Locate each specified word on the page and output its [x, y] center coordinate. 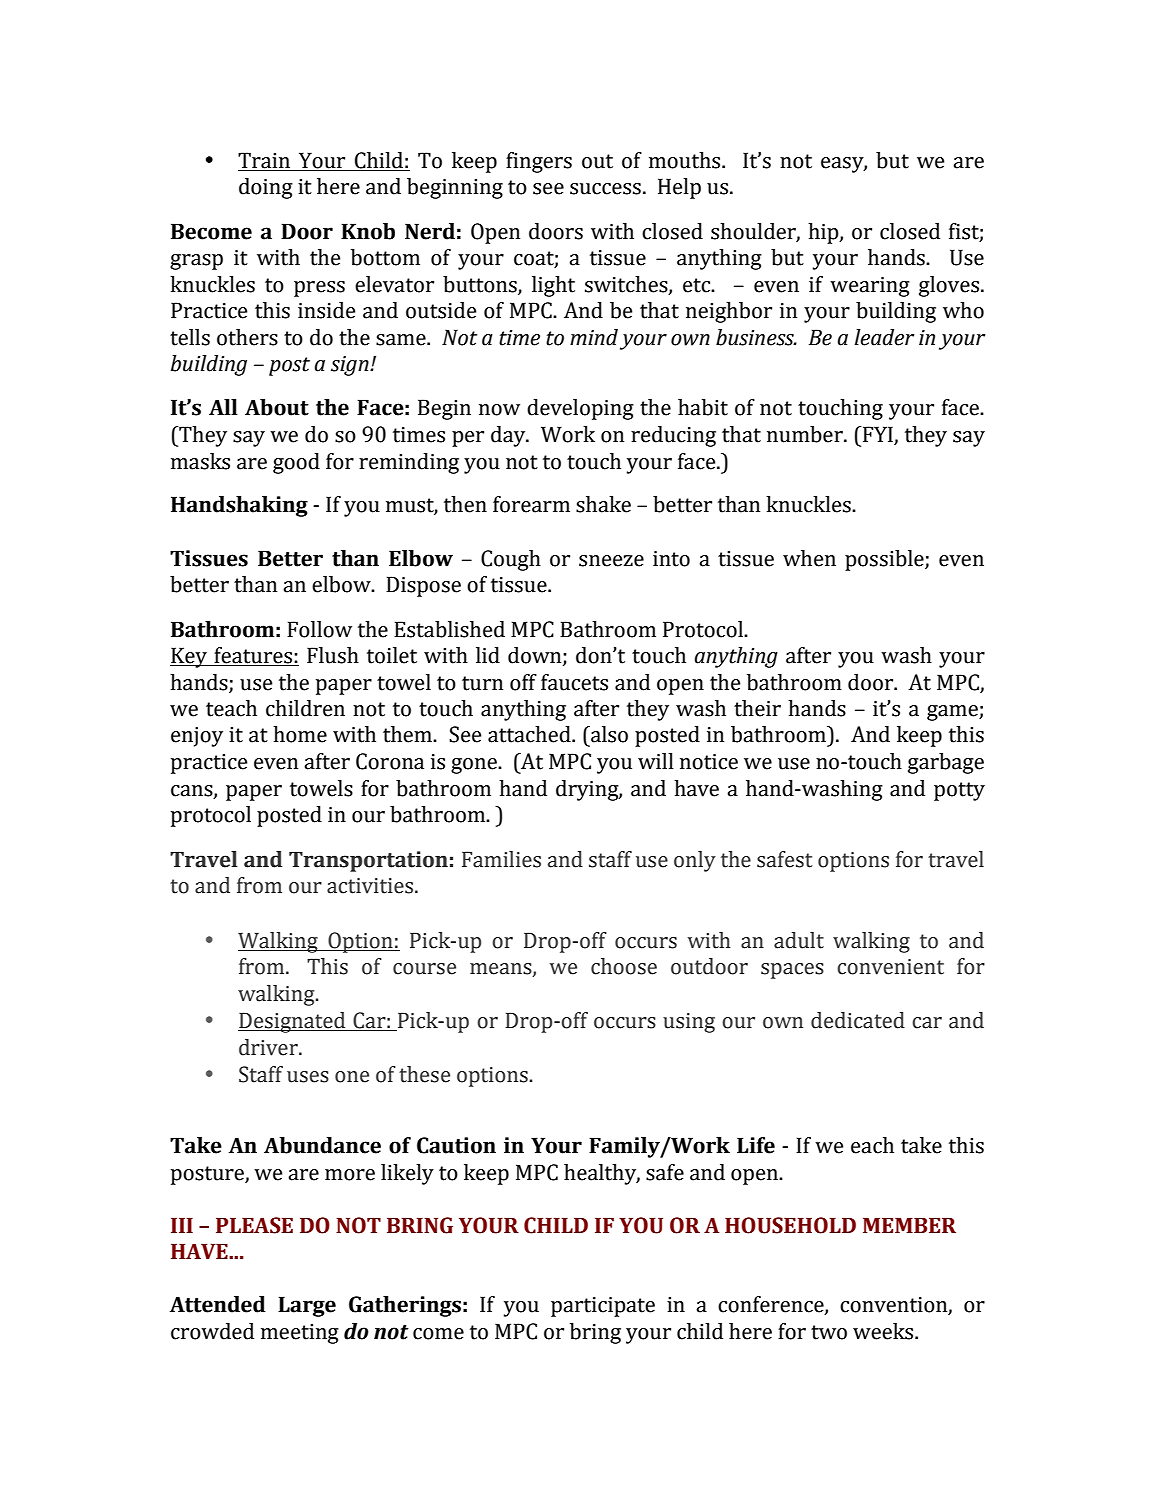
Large [307, 1306]
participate [603, 1307]
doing [266, 188]
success [605, 189]
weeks [884, 1331]
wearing [870, 287]
